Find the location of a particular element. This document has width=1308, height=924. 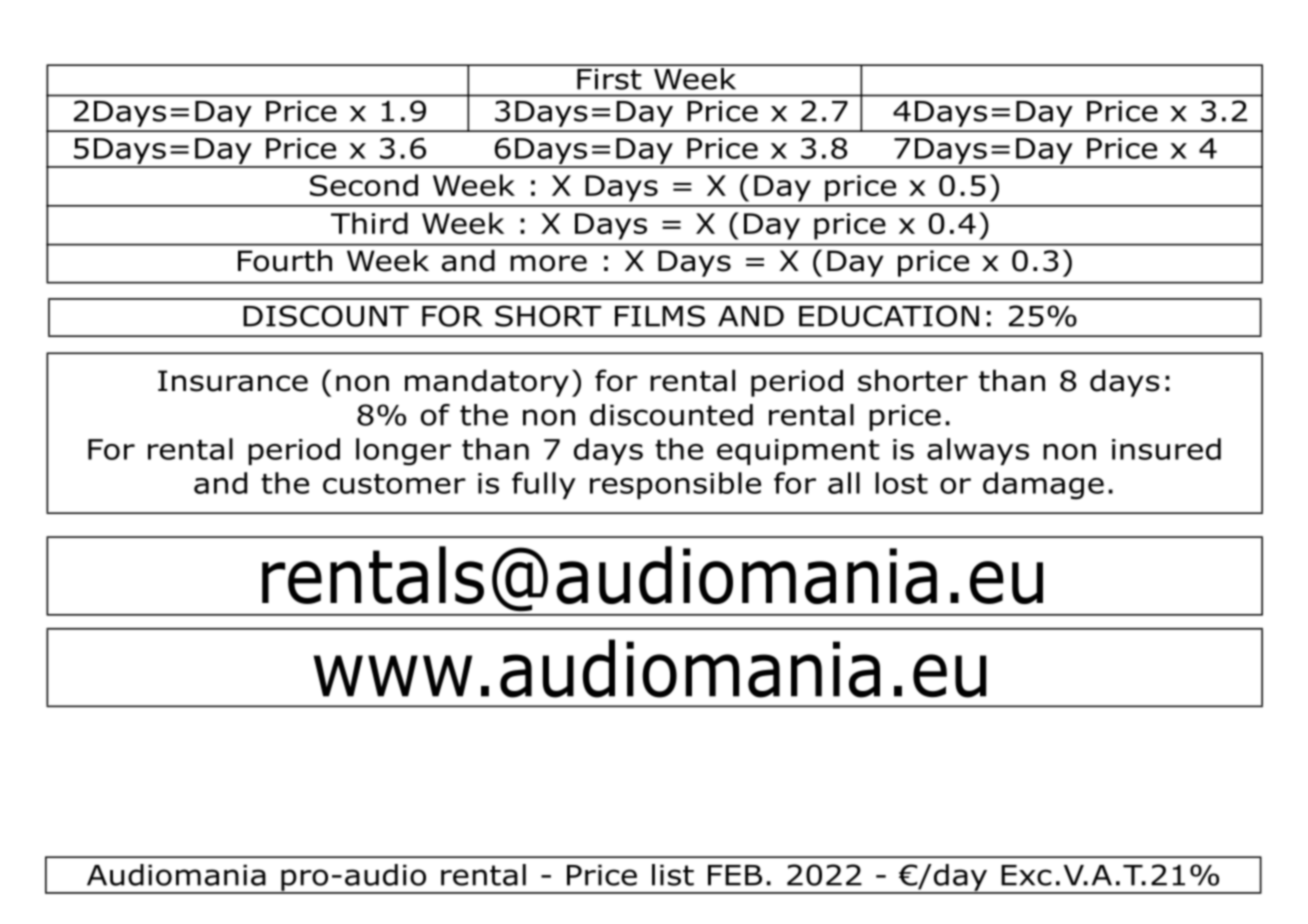

lost is located at coordinates (902, 483).
